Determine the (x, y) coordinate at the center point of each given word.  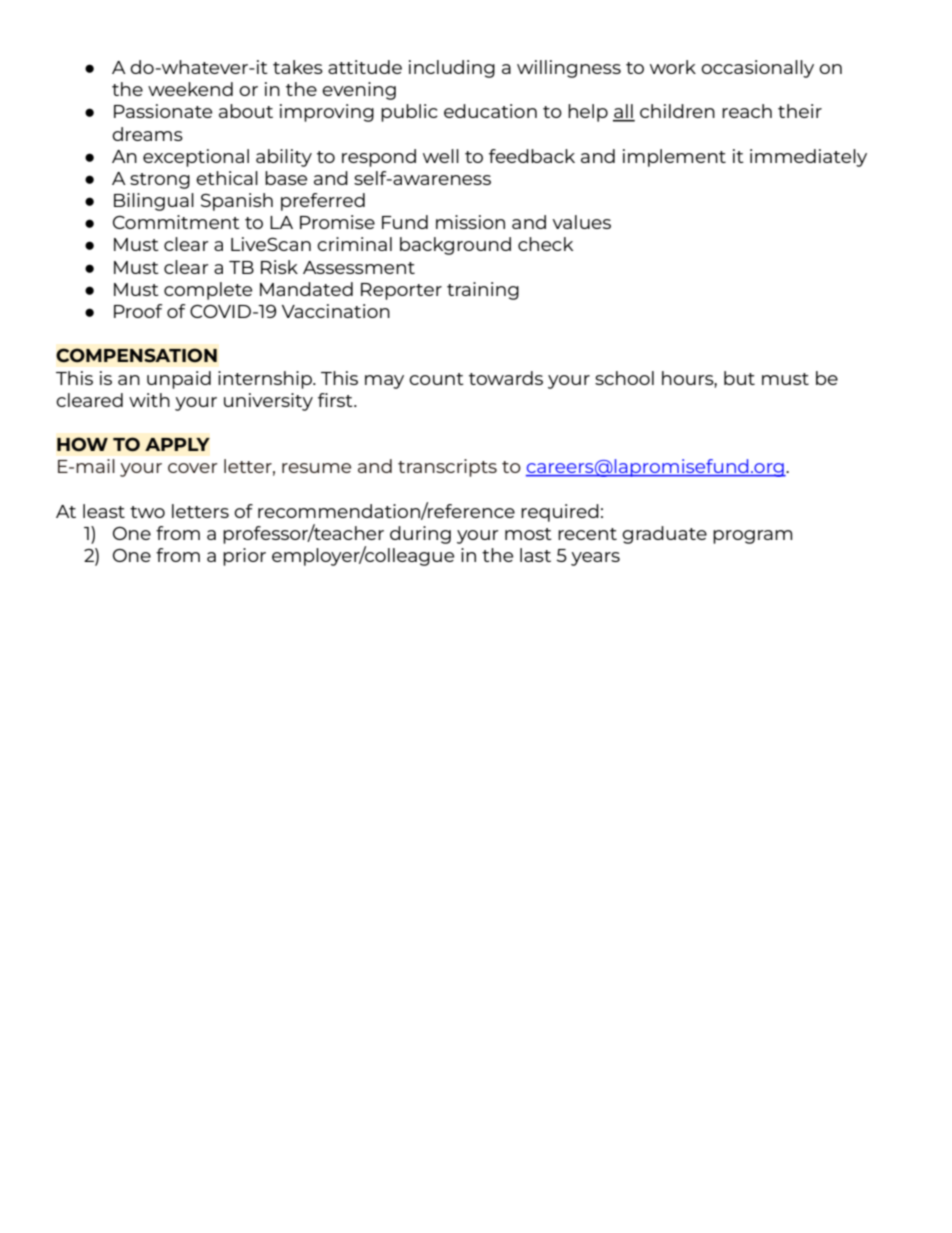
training (483, 291)
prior (244, 557)
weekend (190, 89)
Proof (138, 311)
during (420, 535)
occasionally (757, 69)
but (739, 378)
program (752, 537)
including (452, 69)
